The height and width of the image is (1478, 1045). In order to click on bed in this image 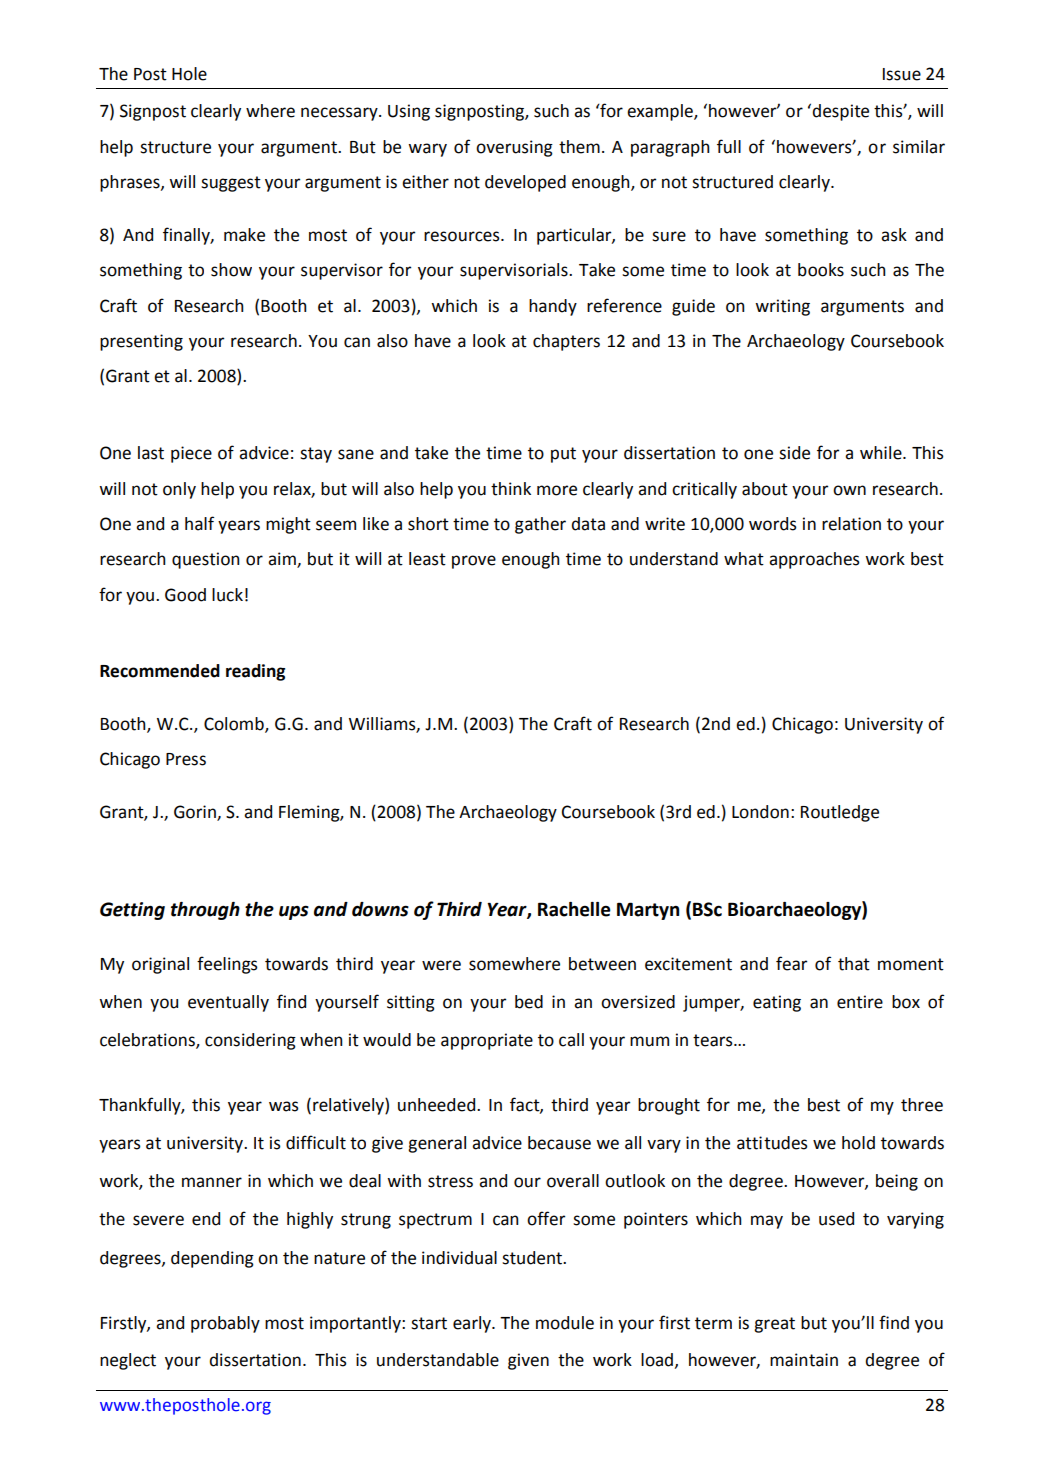, I will do `click(529, 1002)`.
